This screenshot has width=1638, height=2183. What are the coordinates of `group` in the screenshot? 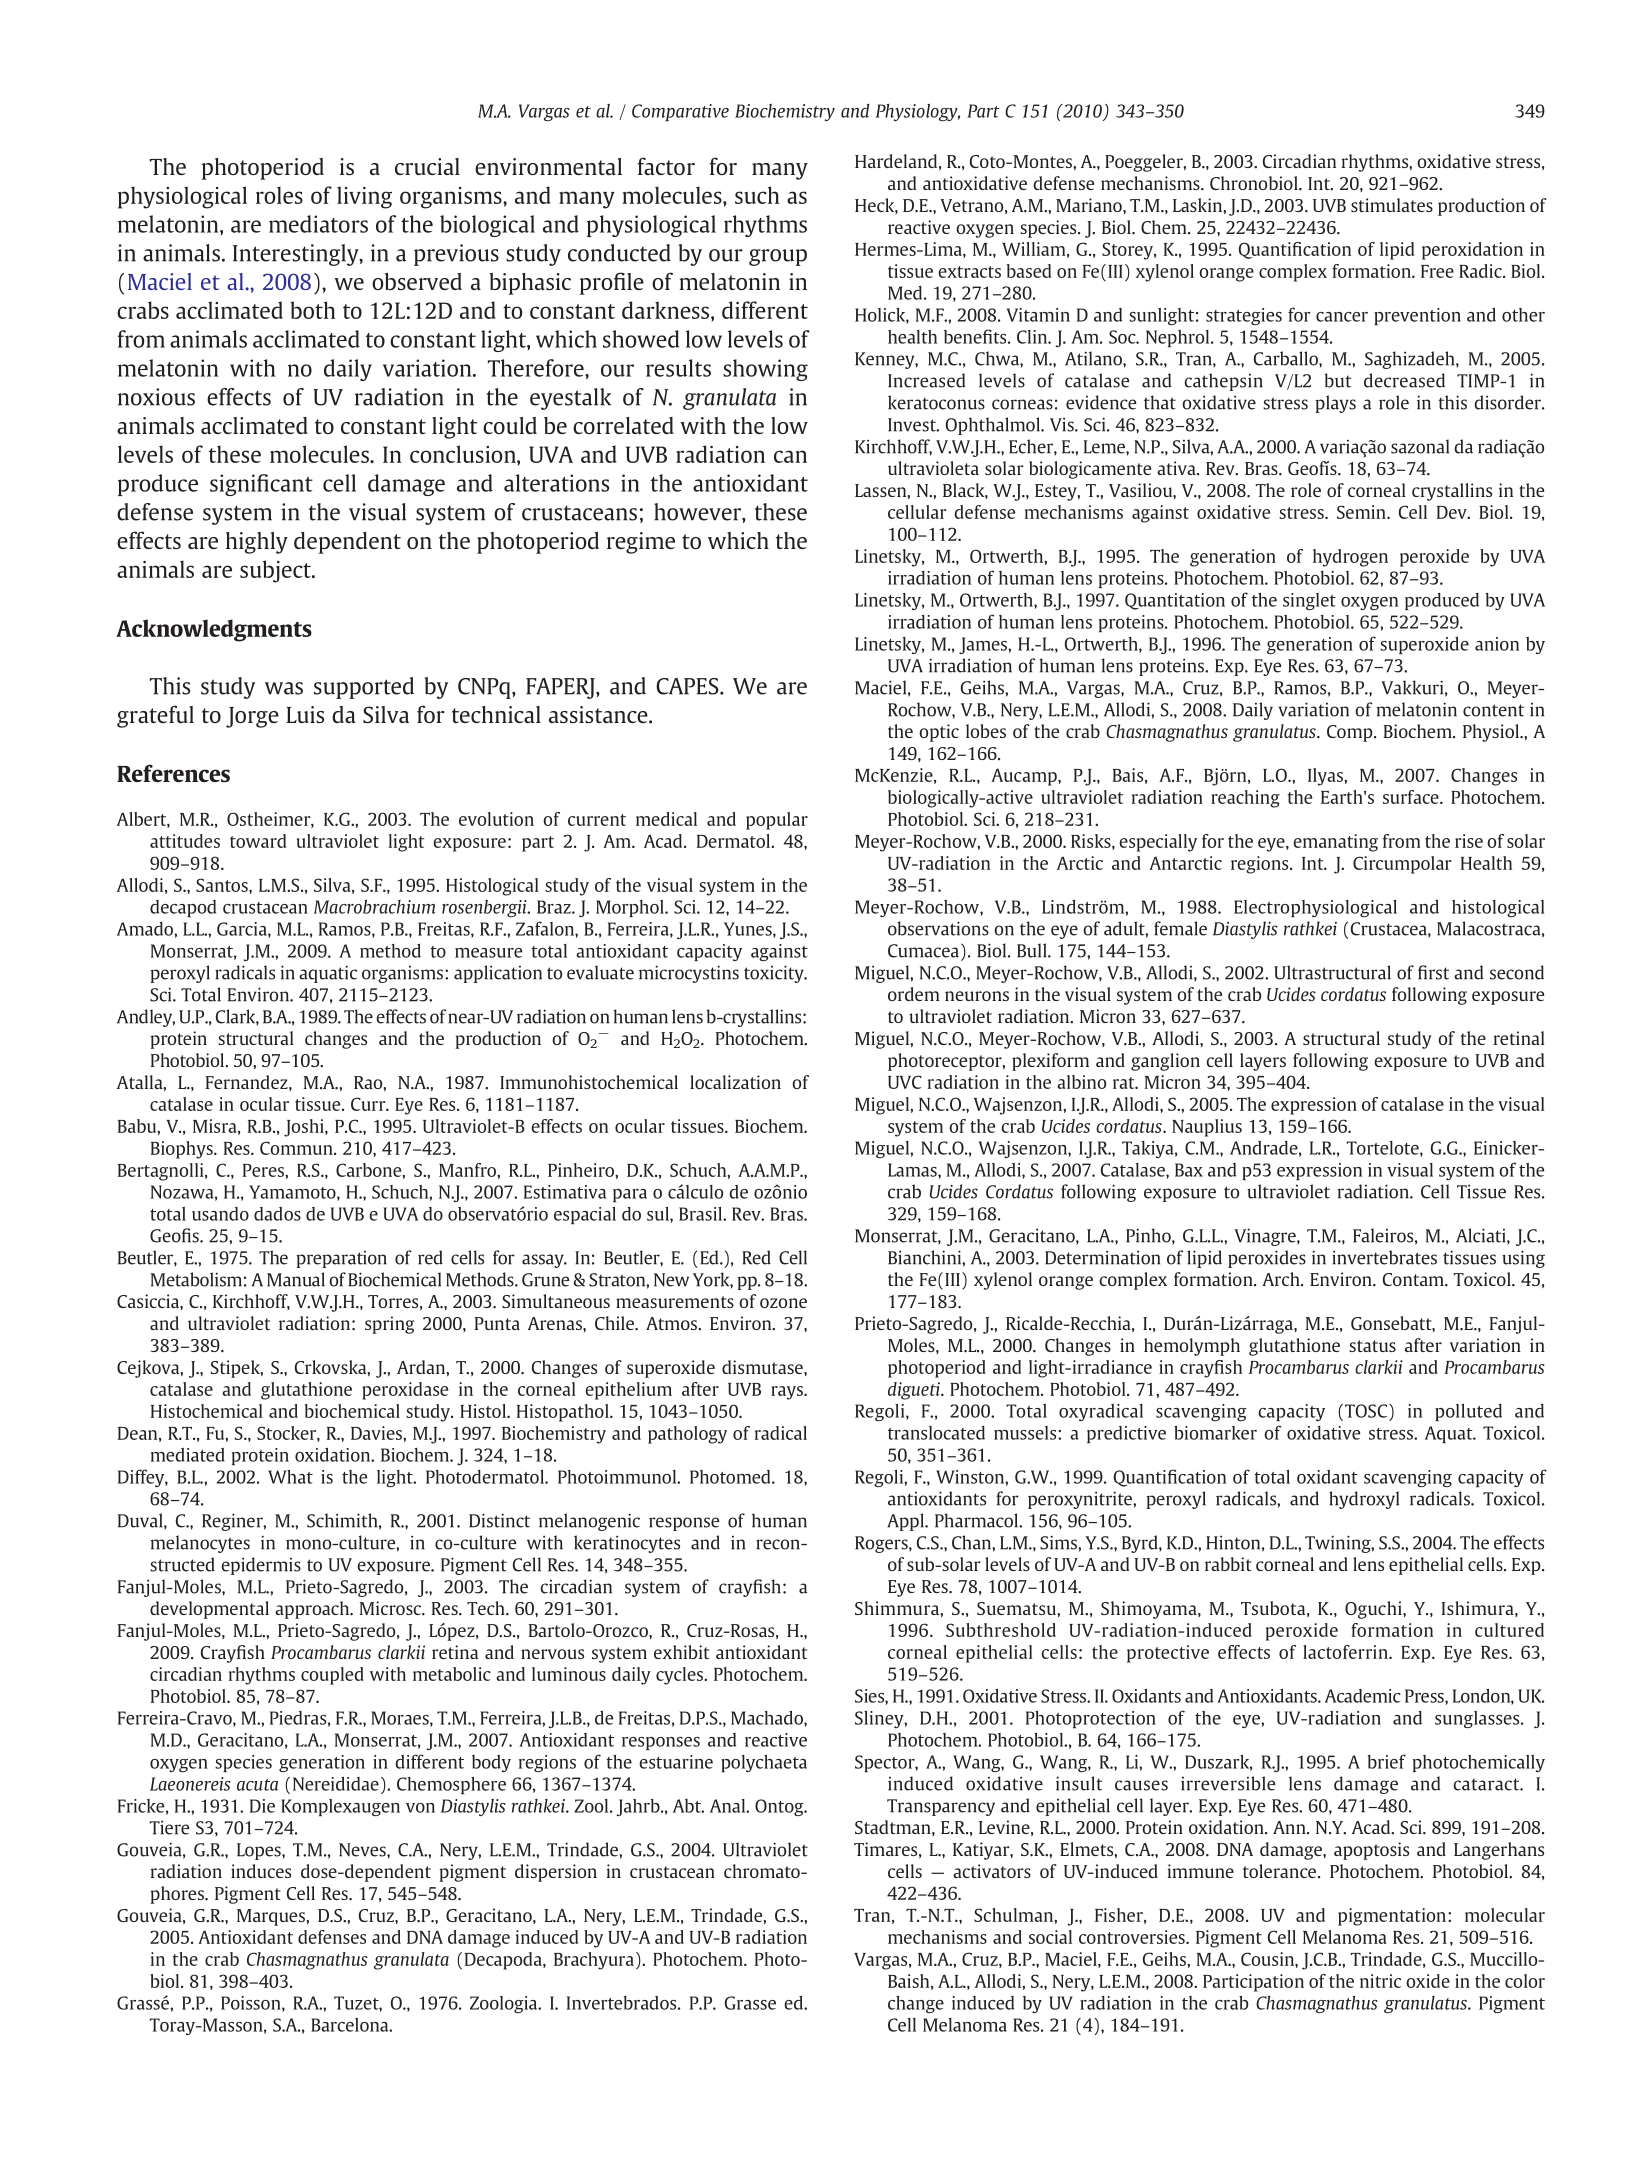 It's located at (778, 257).
